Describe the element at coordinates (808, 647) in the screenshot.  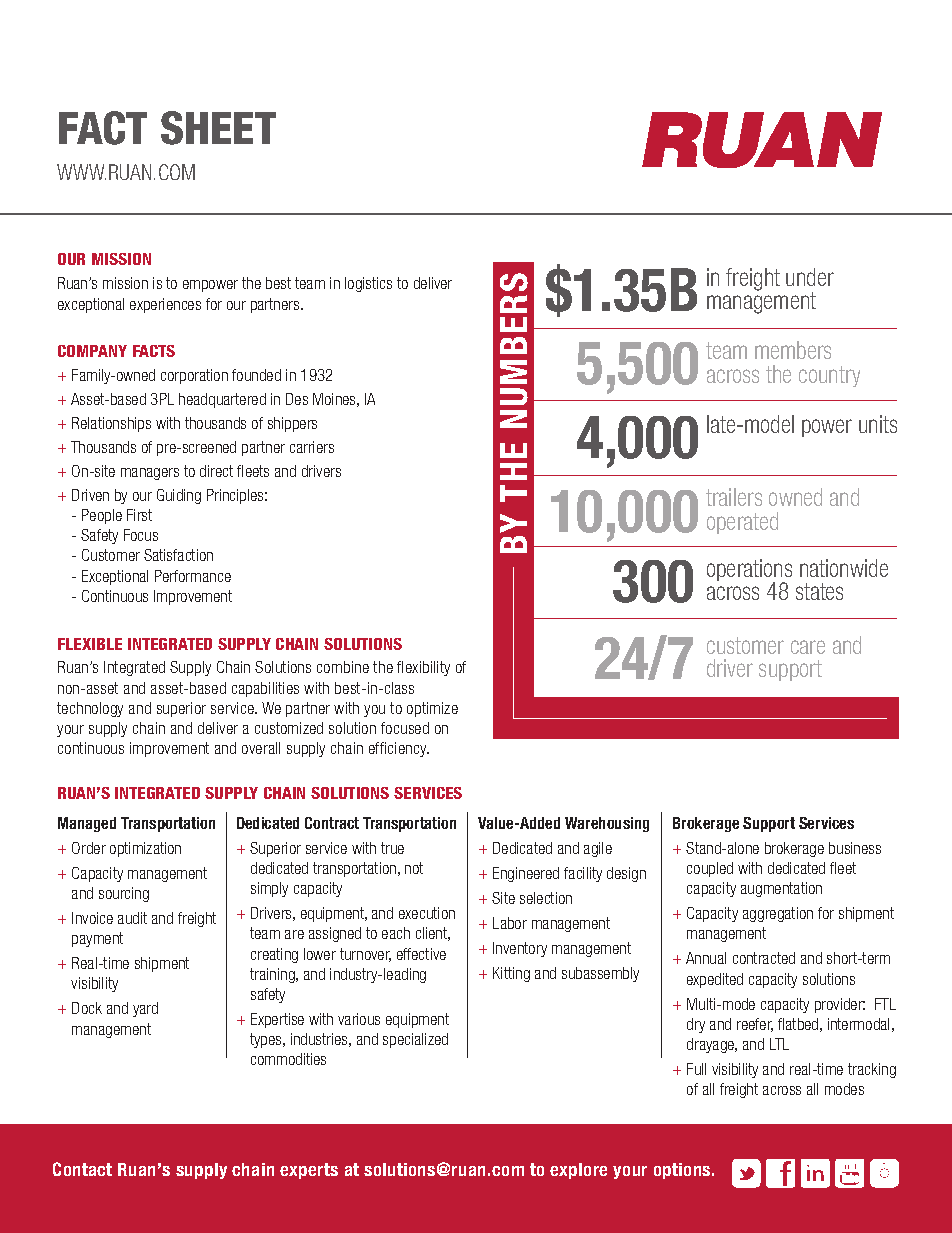
I see `care` at that location.
